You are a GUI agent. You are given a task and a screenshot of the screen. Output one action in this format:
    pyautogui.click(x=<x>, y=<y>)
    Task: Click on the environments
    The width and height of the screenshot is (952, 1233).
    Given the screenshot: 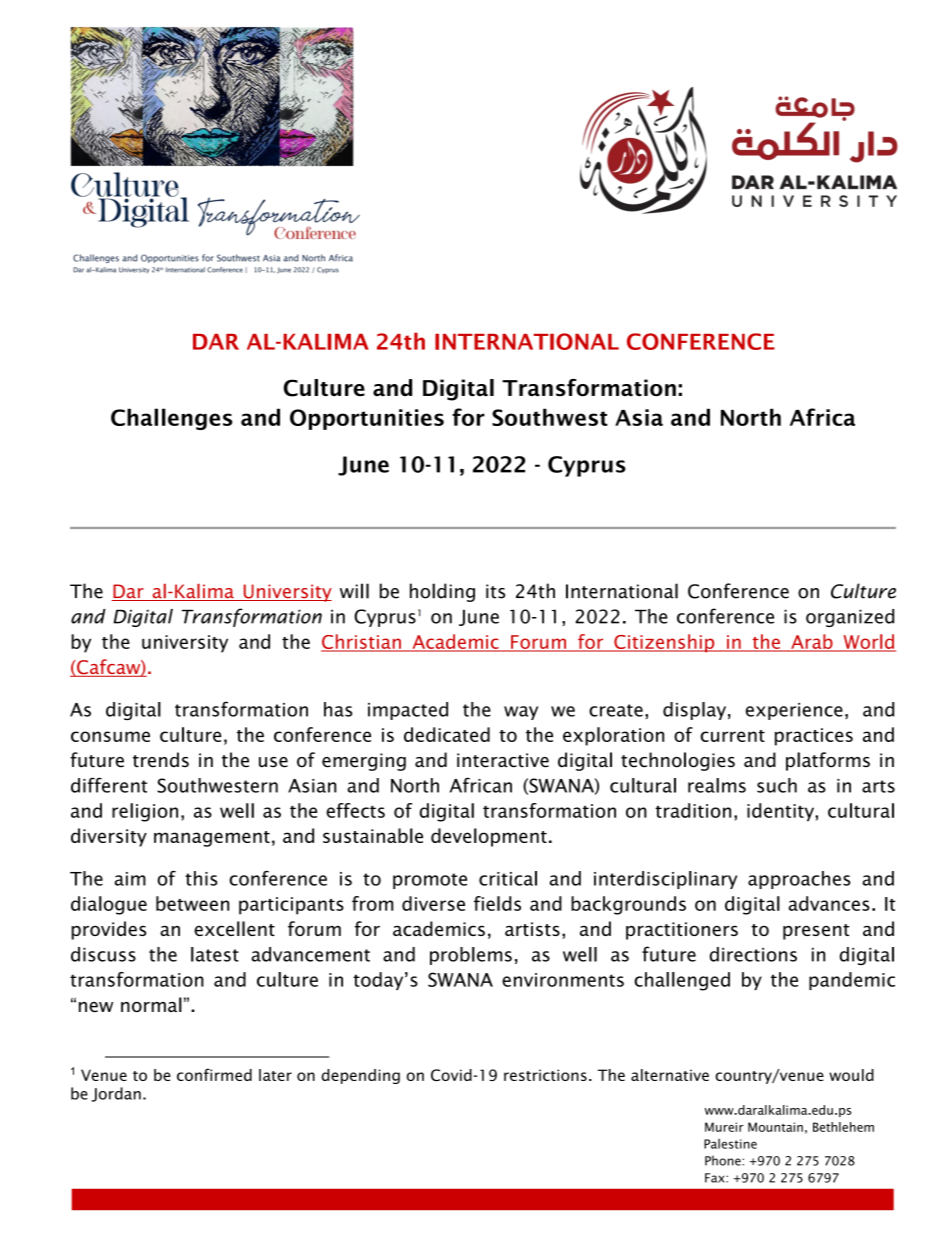 What is the action you would take?
    pyautogui.click(x=563, y=980)
